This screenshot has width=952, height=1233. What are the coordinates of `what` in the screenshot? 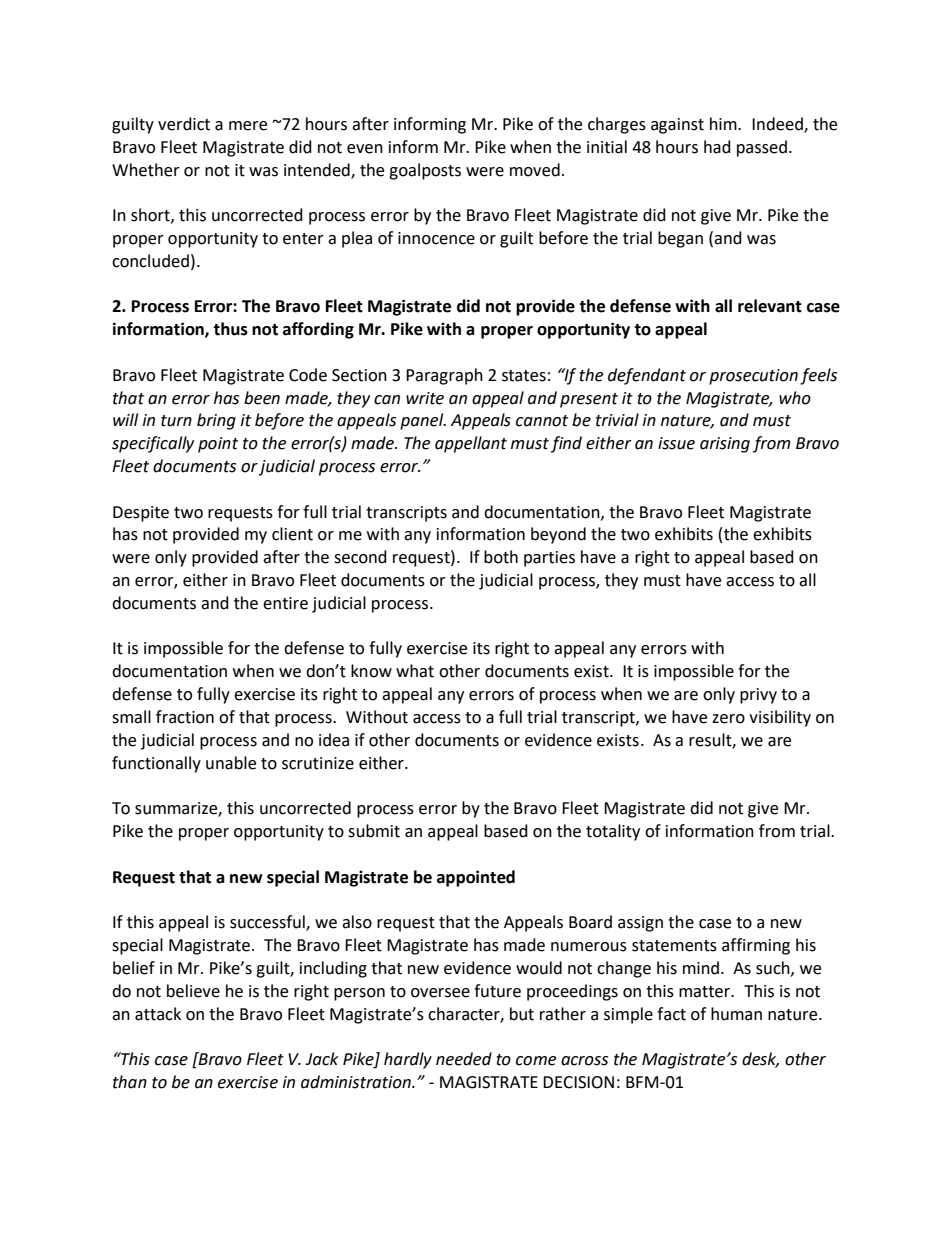 It's located at (415, 671).
